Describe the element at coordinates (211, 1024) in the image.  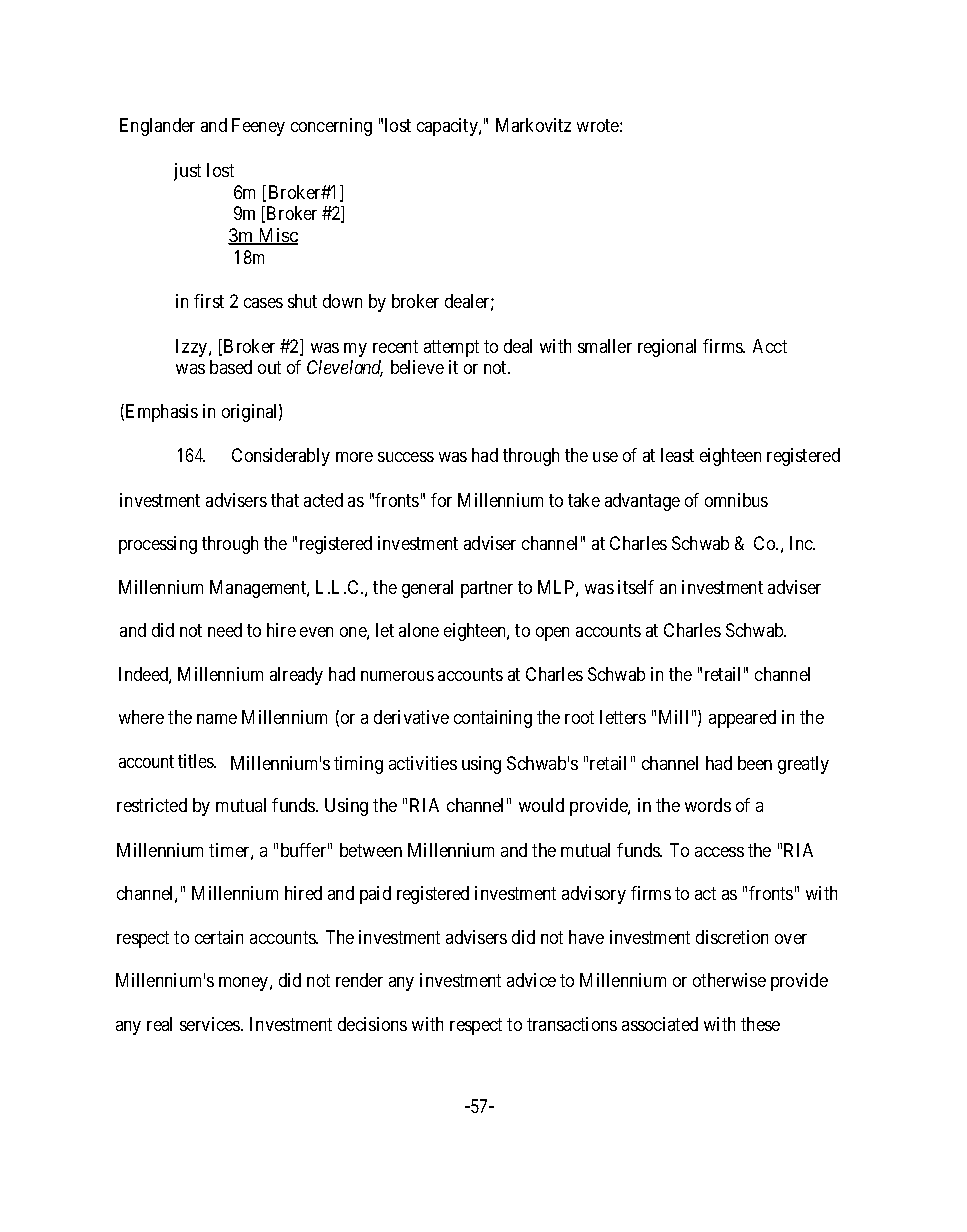
I see `services` at that location.
